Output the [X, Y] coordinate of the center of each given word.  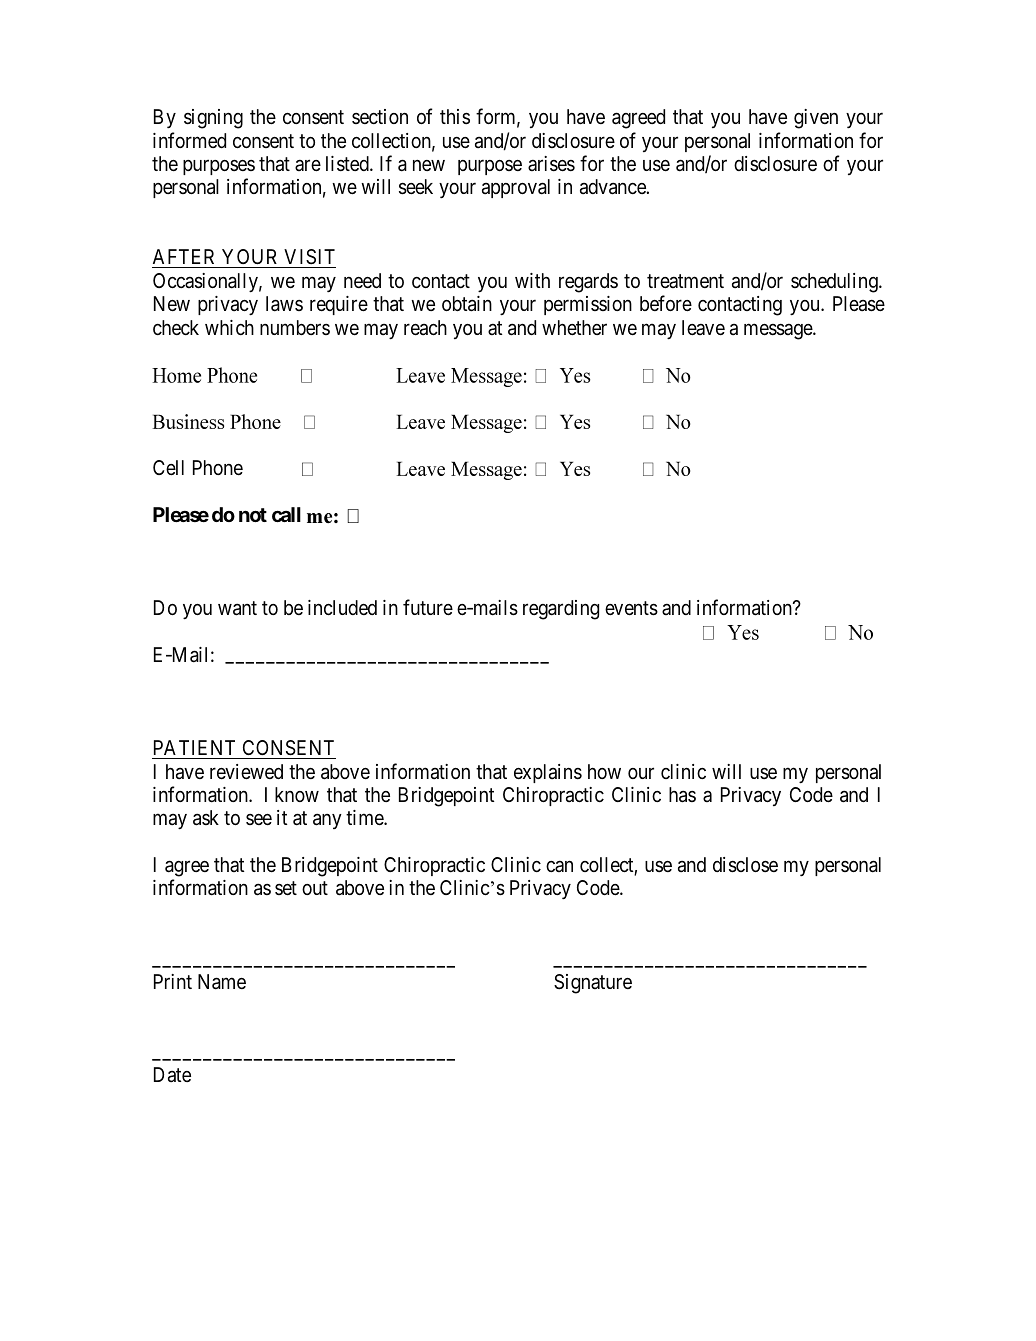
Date [172, 1075]
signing [213, 119]
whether [574, 327]
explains [548, 773]
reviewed [246, 771]
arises [551, 164]
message [779, 331]
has [682, 795]
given [816, 119]
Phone [218, 467]
